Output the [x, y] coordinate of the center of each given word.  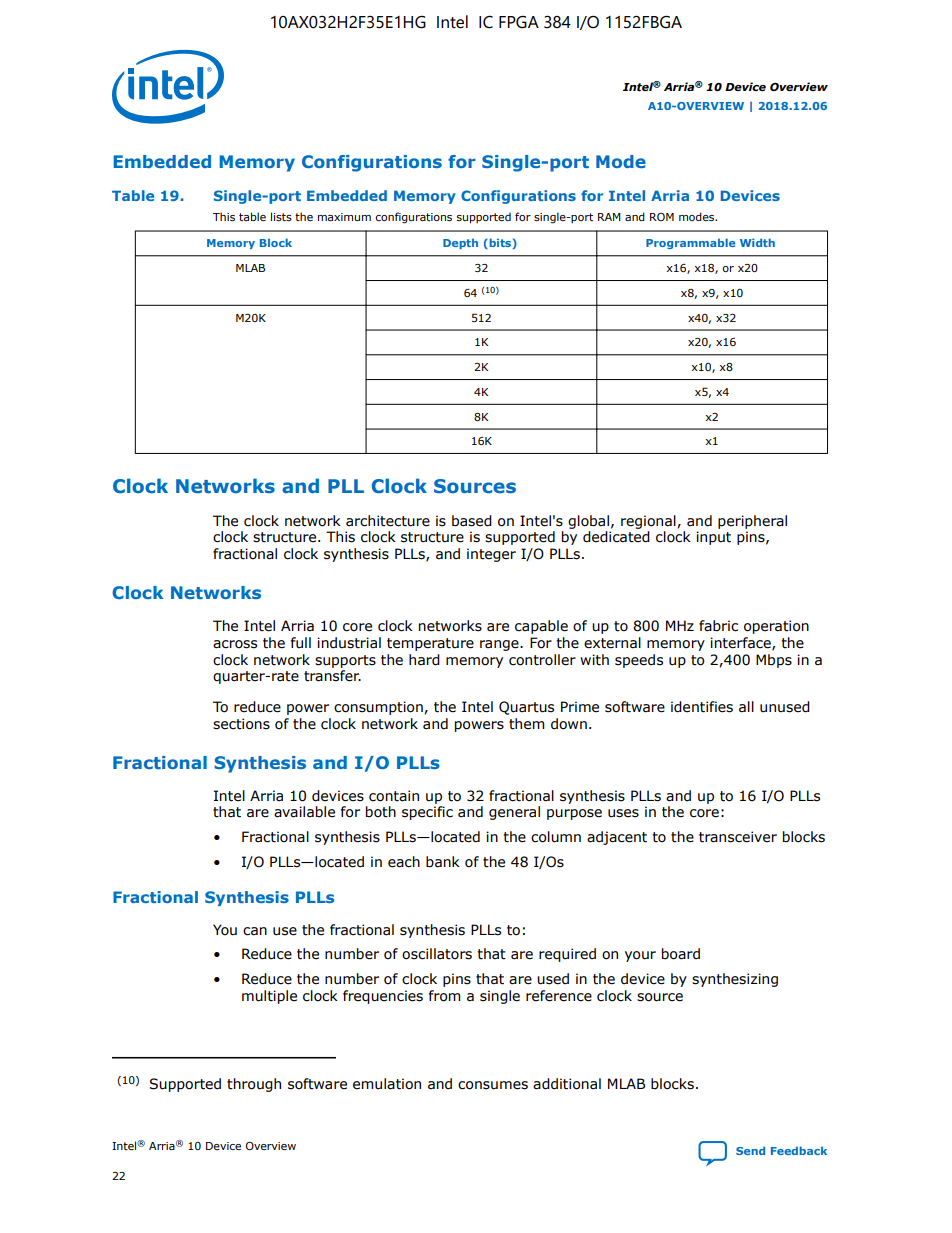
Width [757, 242]
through [254, 1085]
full [301, 642]
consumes [493, 1085]
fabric [718, 626]
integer [491, 555]
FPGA [519, 22]
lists [281, 216]
